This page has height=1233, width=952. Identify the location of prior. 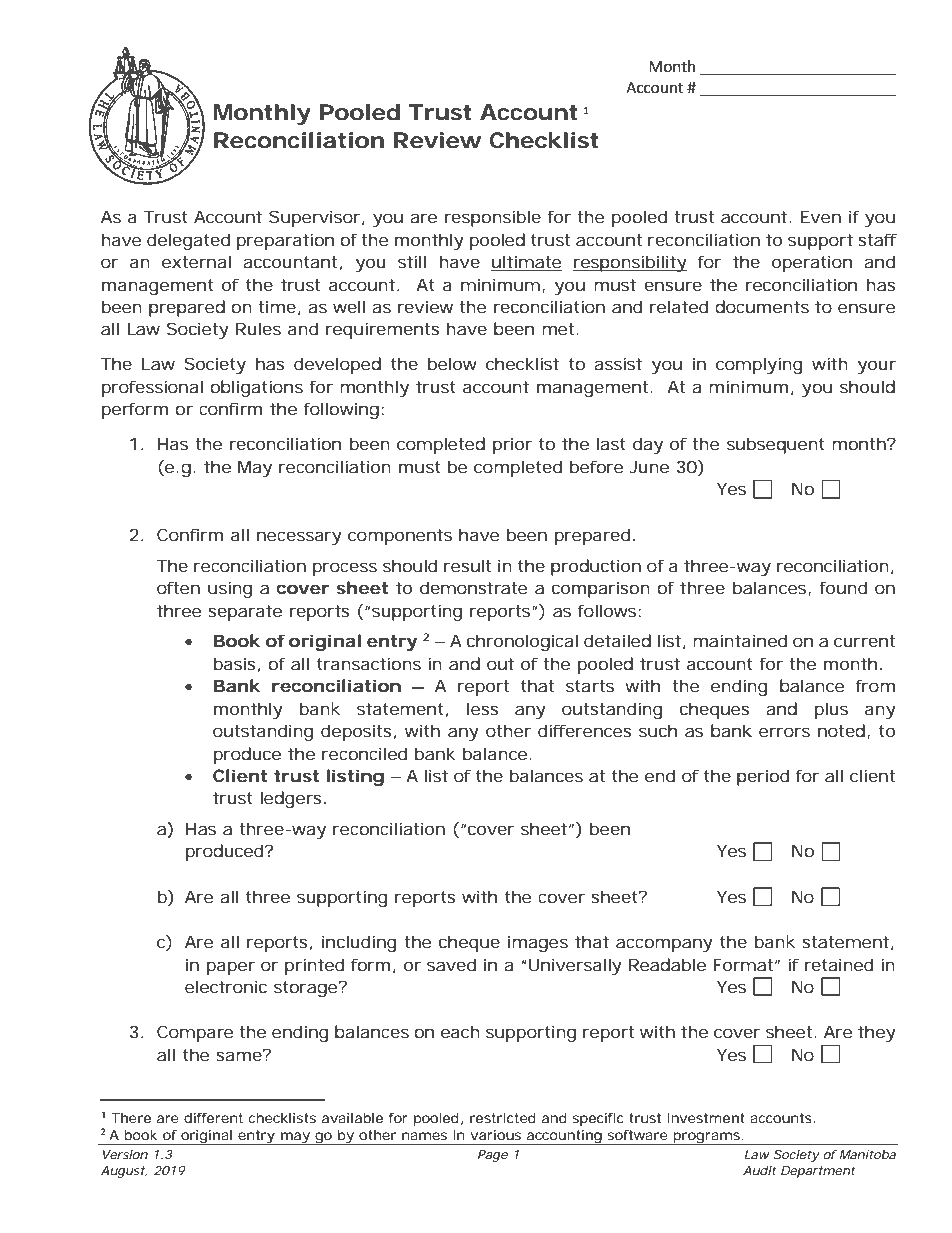
(512, 445).
